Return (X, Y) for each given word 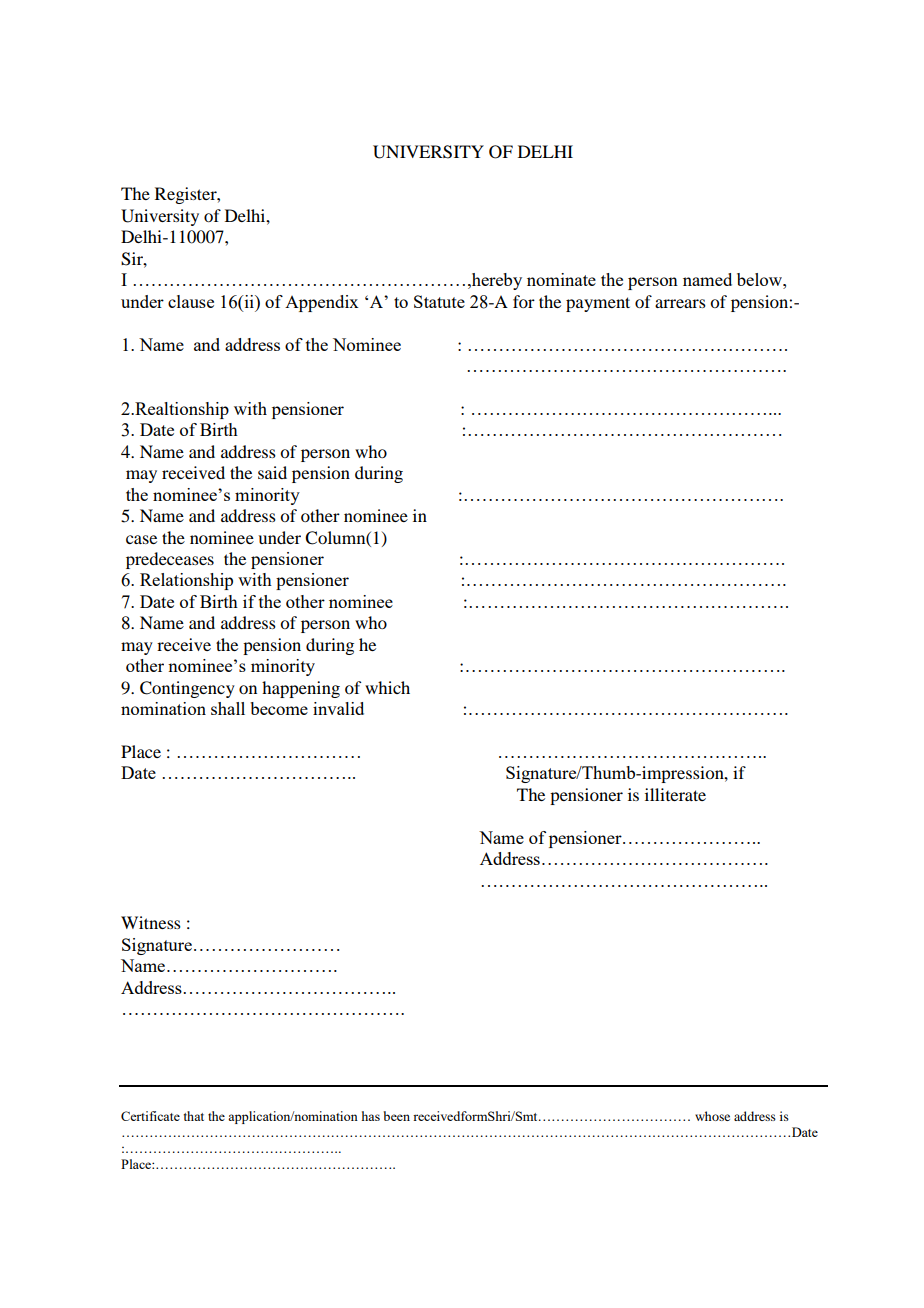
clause (191, 301)
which (387, 687)
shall (228, 708)
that (194, 1116)
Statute (439, 301)
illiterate (675, 794)
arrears (680, 303)
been (396, 1116)
